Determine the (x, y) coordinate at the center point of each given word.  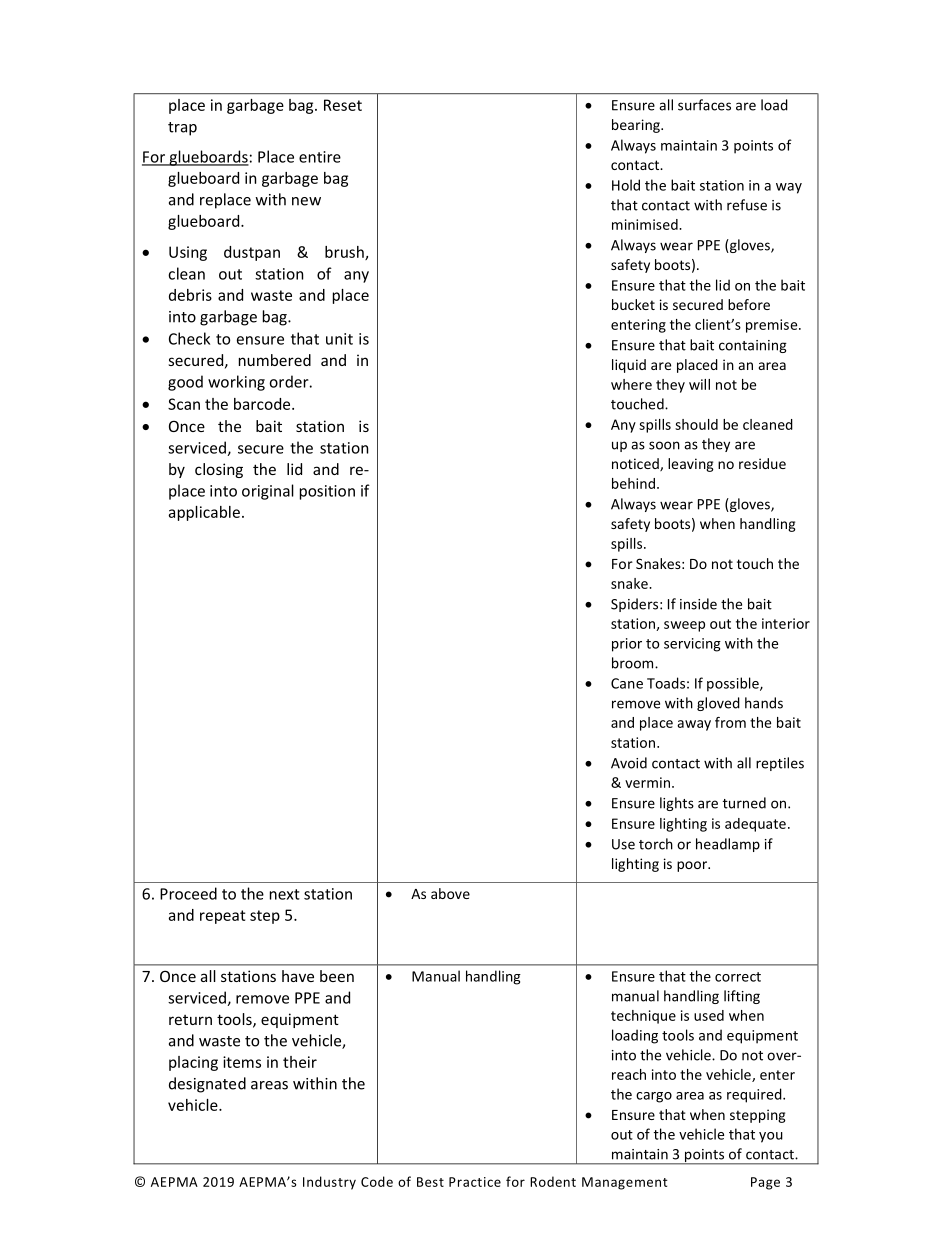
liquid (629, 366)
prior (627, 645)
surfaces (704, 105)
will (699, 384)
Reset (343, 105)
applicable (204, 513)
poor (693, 866)
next (285, 894)
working (236, 383)
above (450, 893)
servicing (692, 645)
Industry (329, 1183)
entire (320, 157)
